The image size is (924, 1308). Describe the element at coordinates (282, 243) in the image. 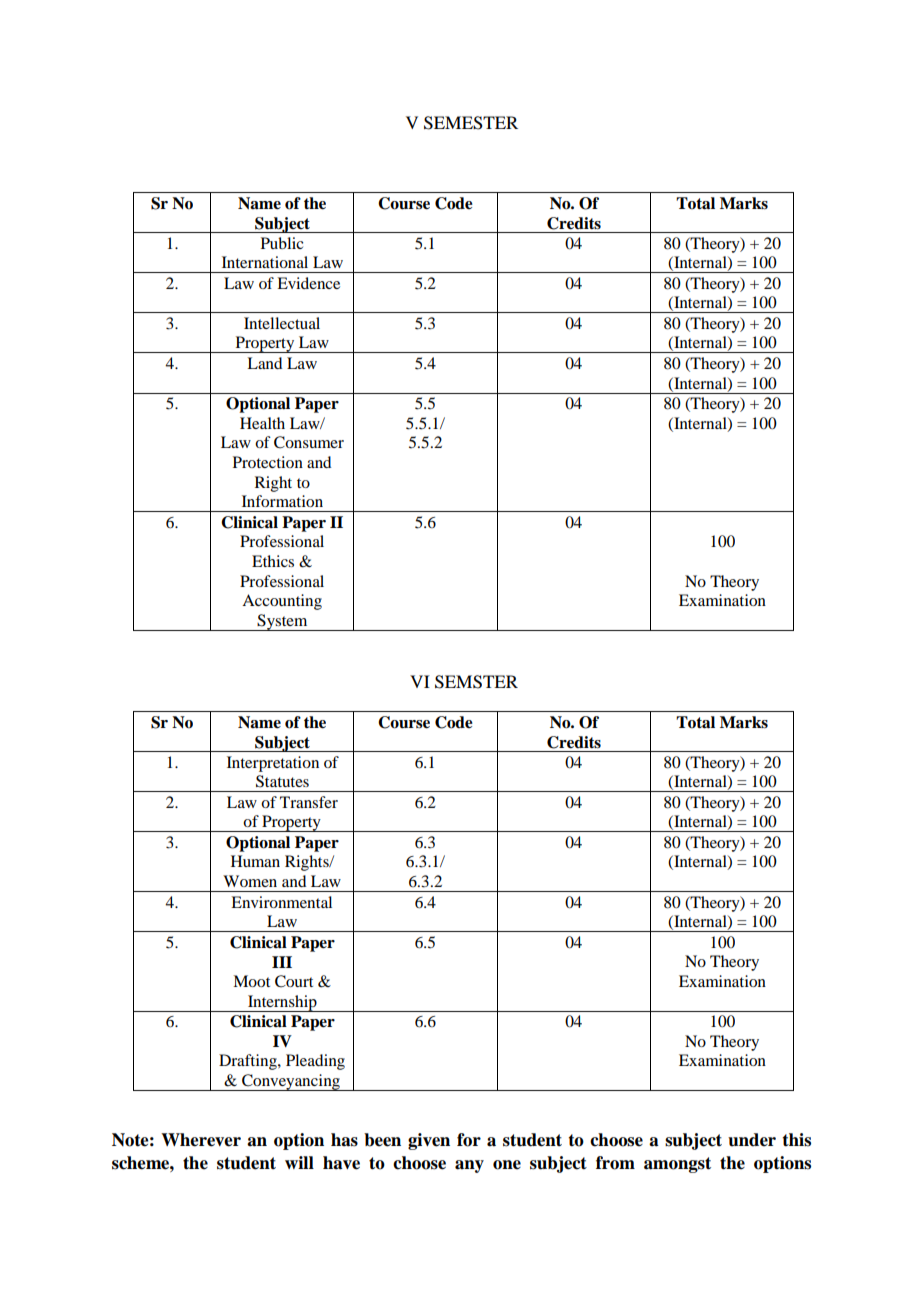

I see `Public` at that location.
